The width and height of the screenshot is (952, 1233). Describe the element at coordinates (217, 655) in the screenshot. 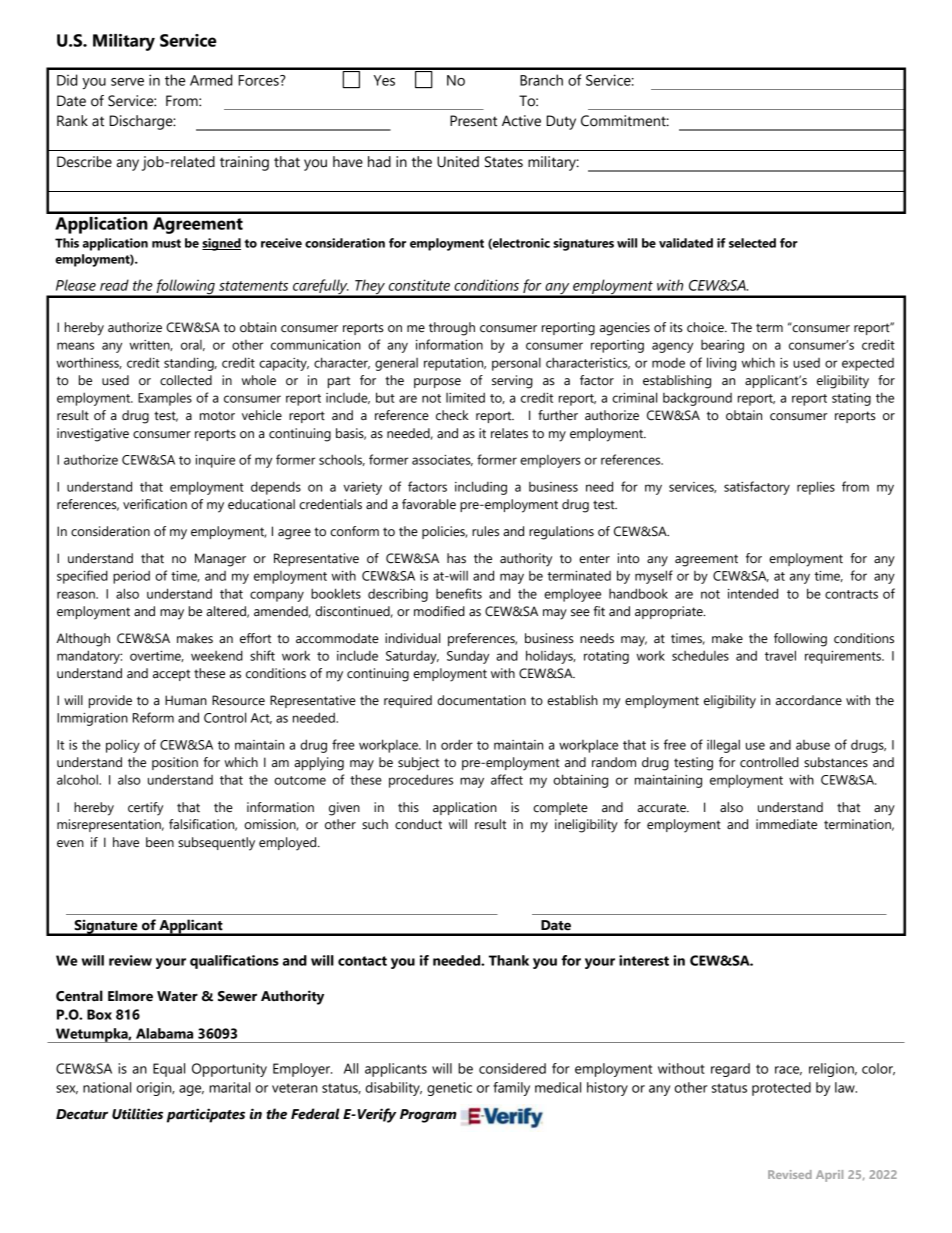

I see `weekend` at that location.
